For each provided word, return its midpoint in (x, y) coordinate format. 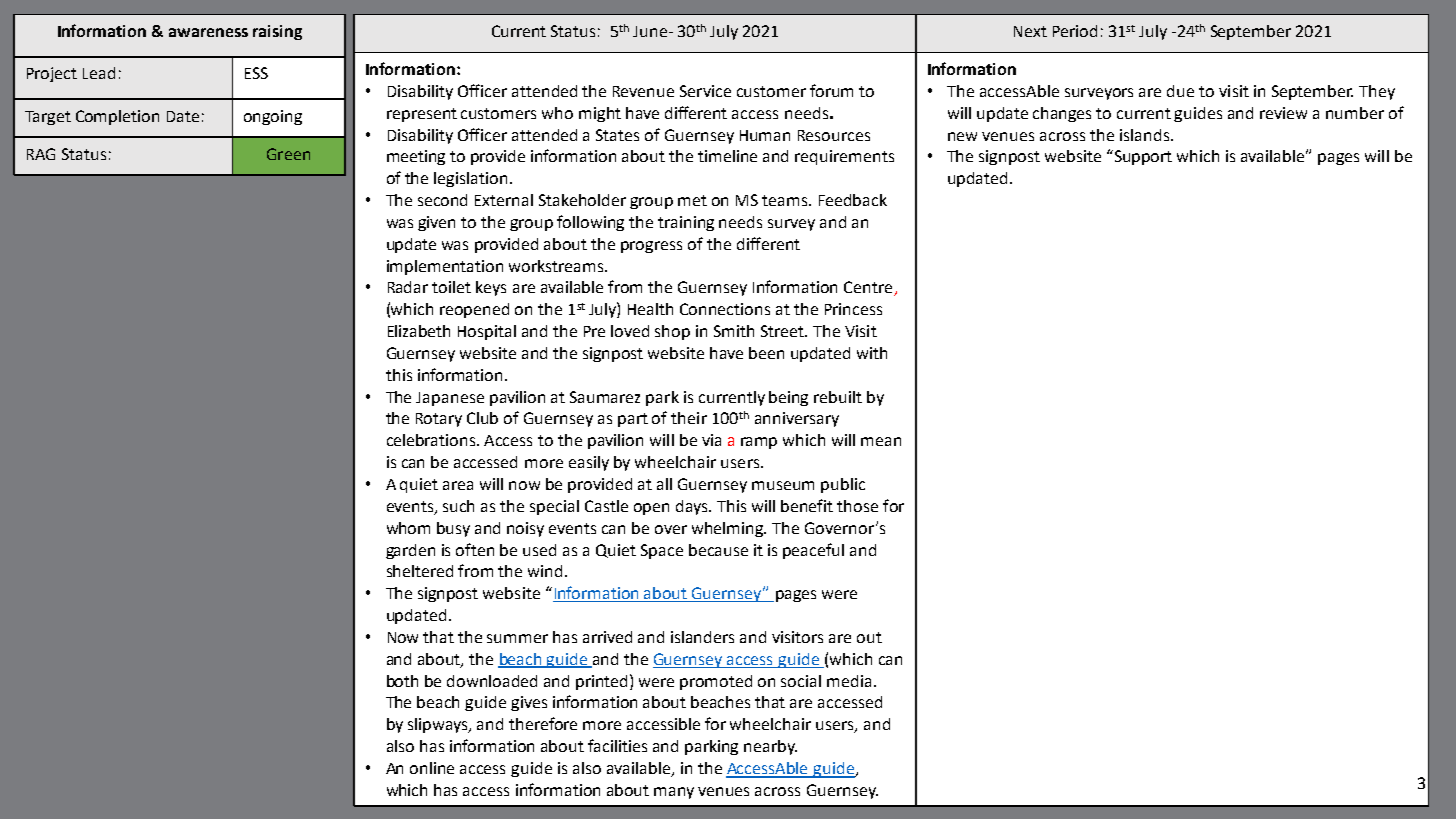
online (432, 768)
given (436, 223)
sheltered (420, 571)
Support (1143, 157)
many (674, 793)
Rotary (439, 420)
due (1180, 91)
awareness (208, 32)
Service (705, 91)
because (718, 550)
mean (881, 441)
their (689, 418)
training (686, 223)
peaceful (813, 551)
